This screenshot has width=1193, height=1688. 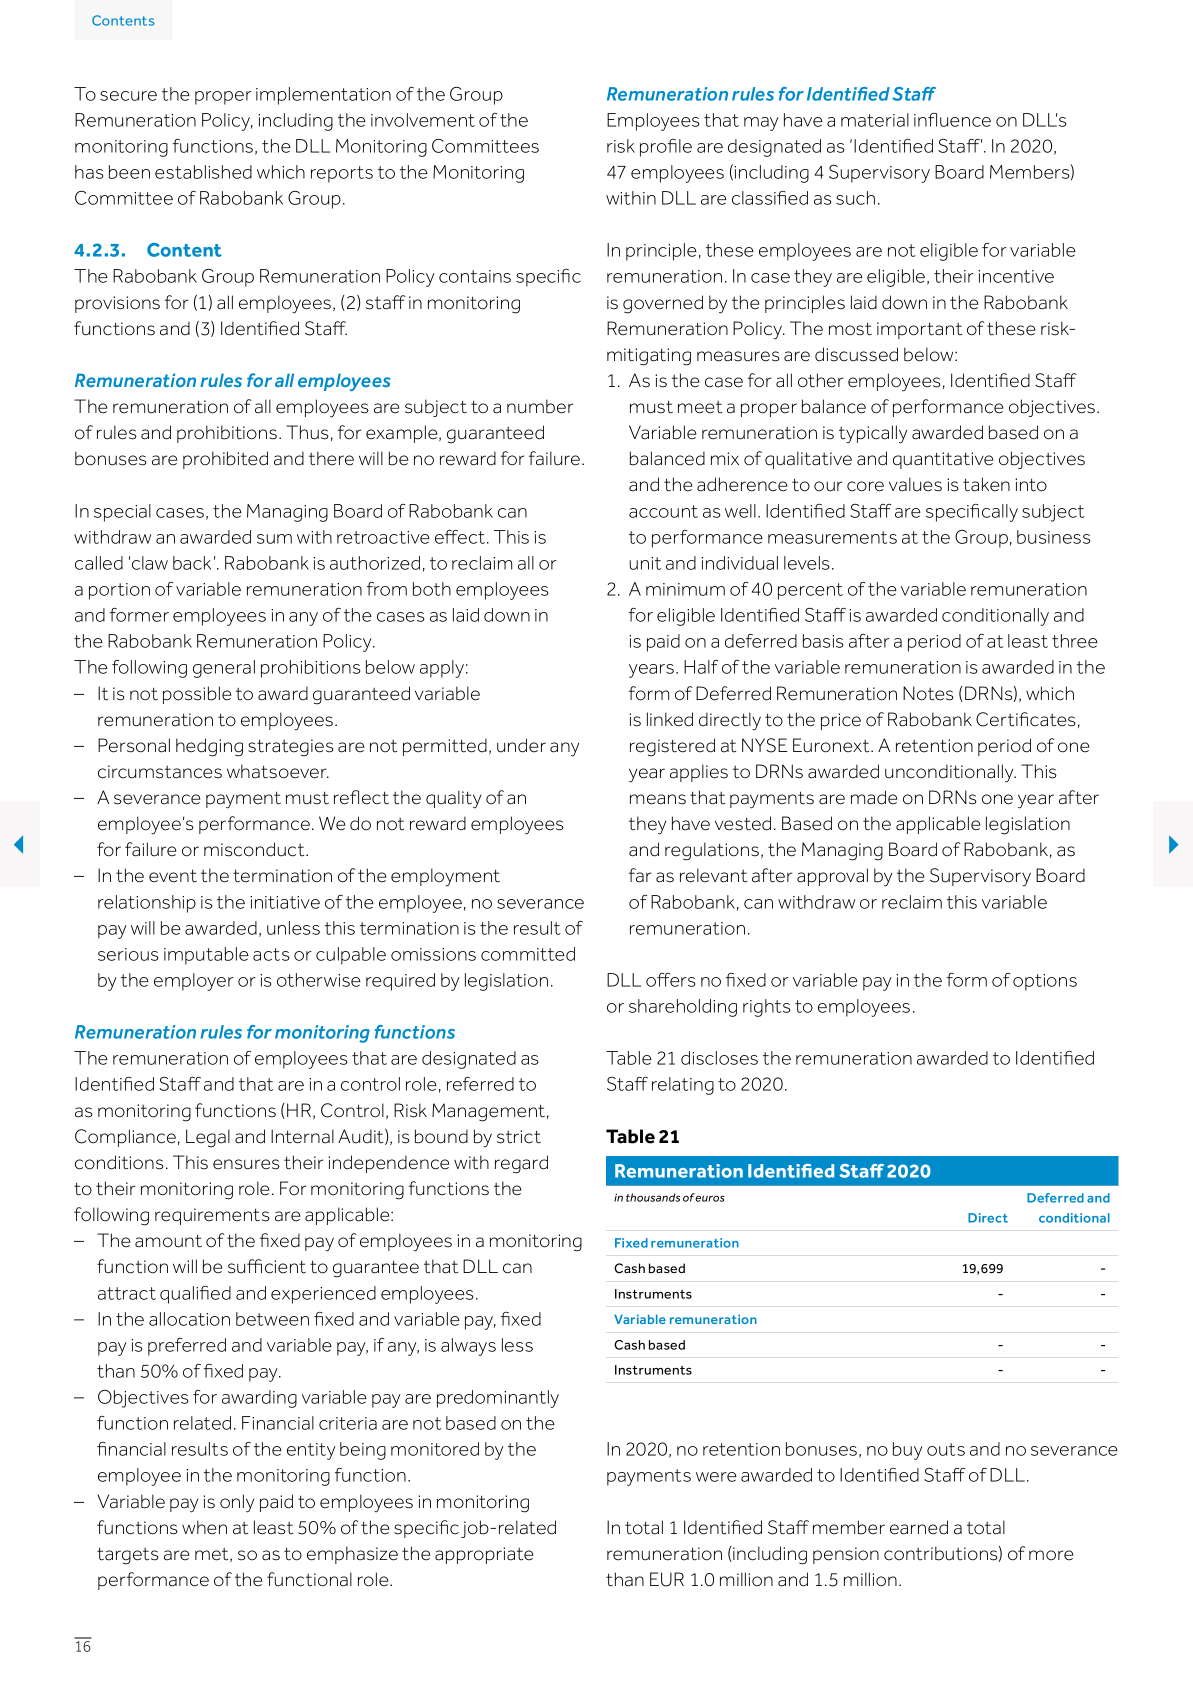 I want to click on when, so click(x=204, y=1527).
